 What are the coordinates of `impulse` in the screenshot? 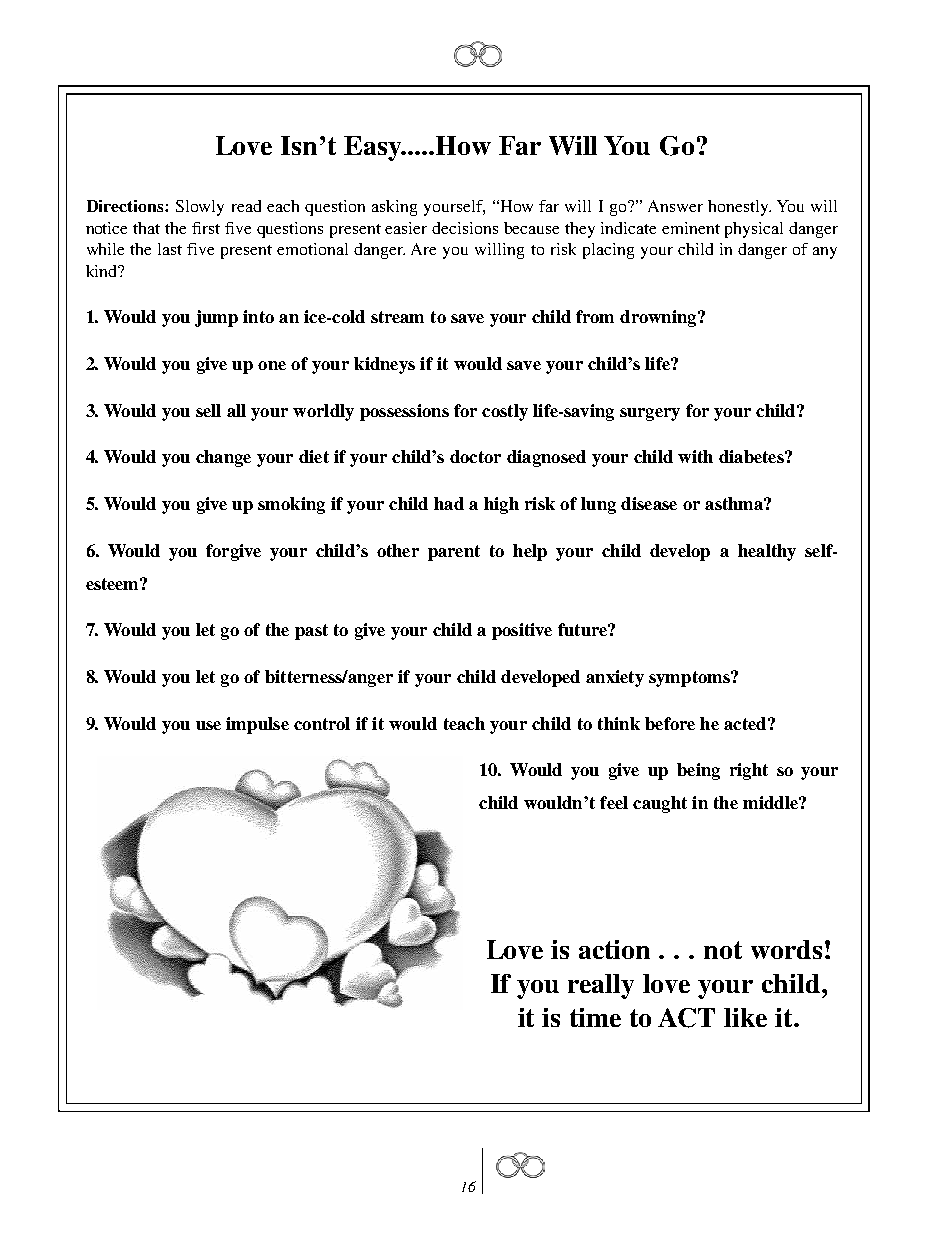 It's located at (257, 725).
